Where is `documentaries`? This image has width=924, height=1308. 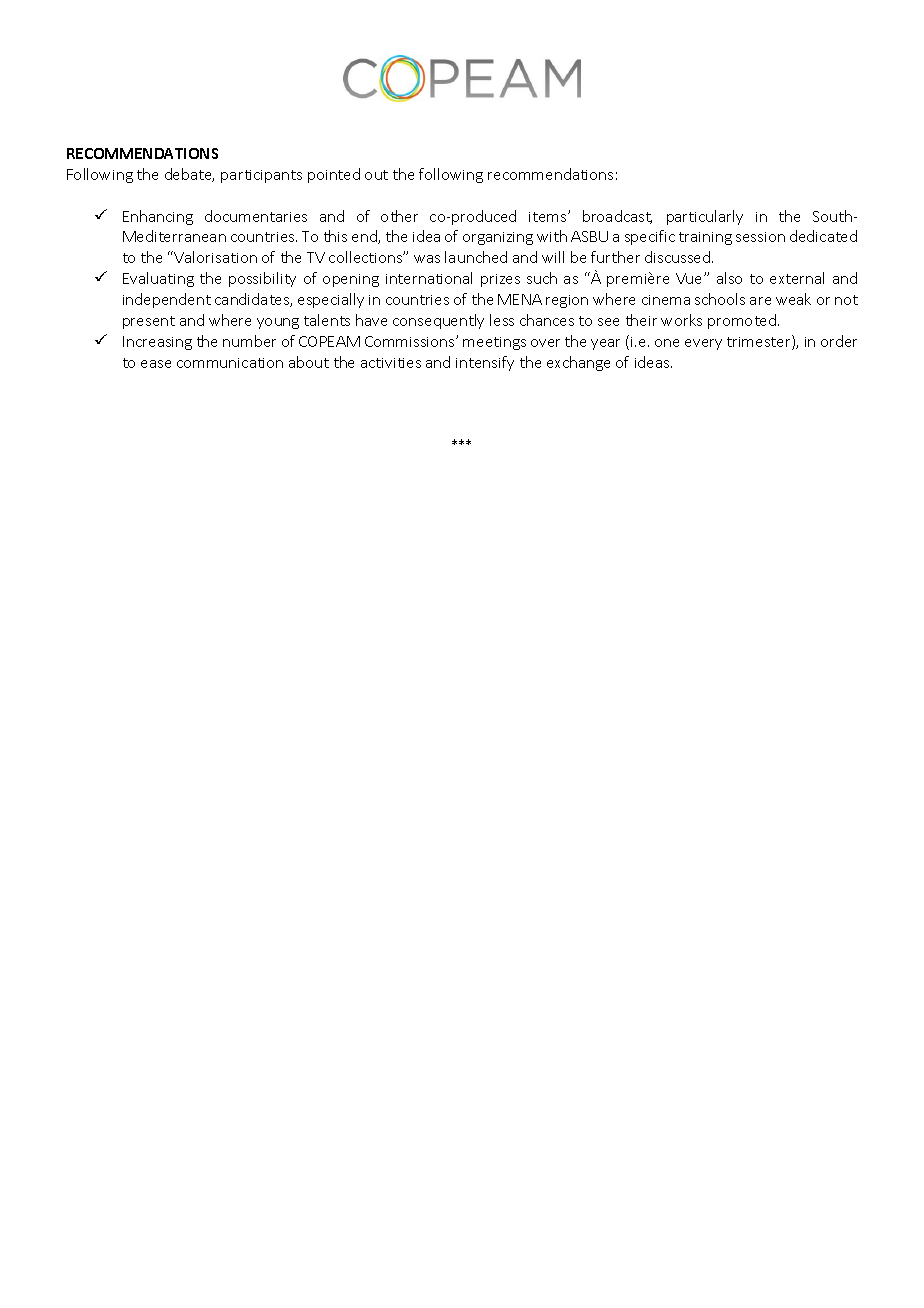 documentaries is located at coordinates (256, 216).
